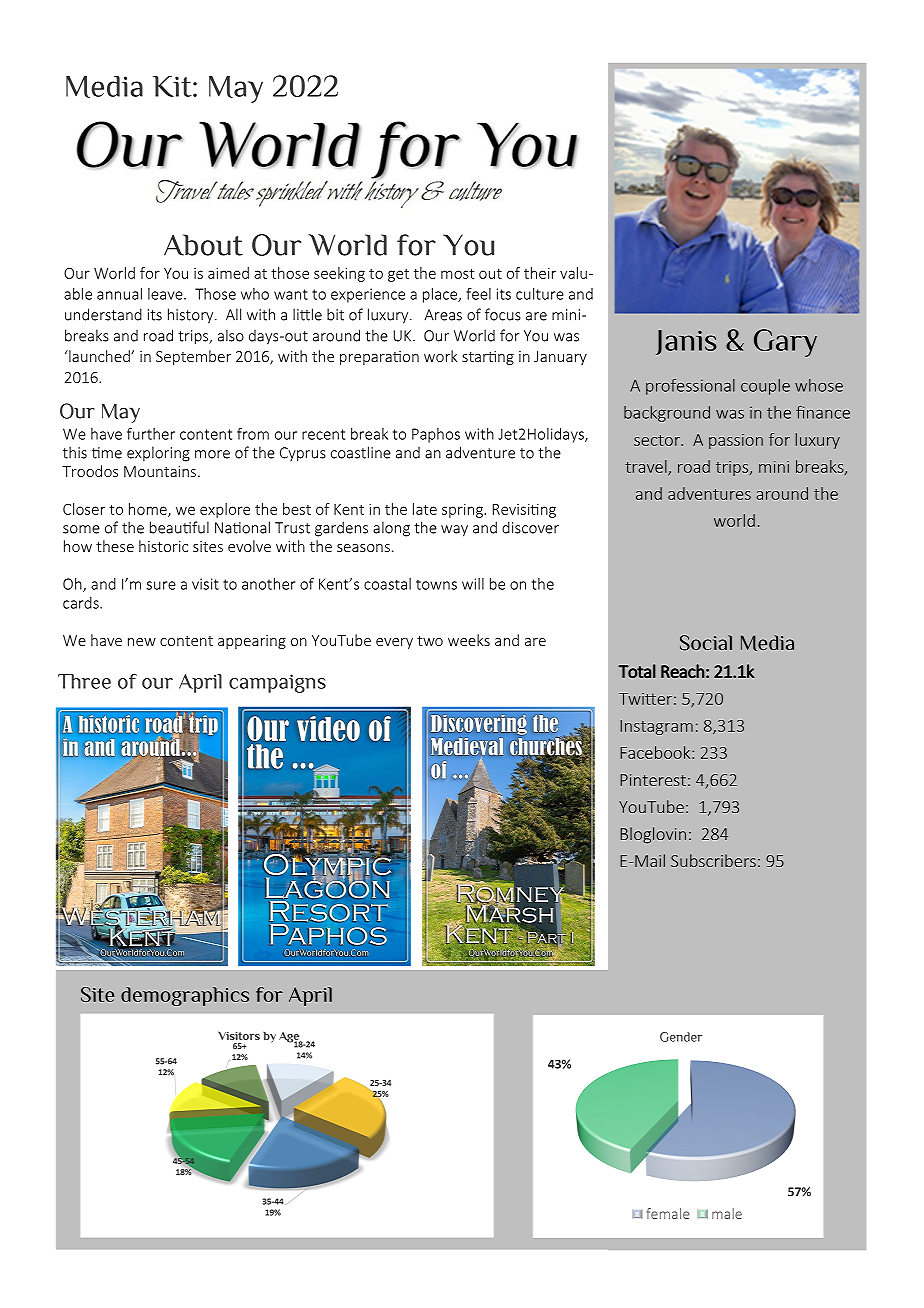 This screenshot has width=924, height=1308. What do you see at coordinates (149, 510) in the screenshot?
I see `home` at bounding box center [149, 510].
